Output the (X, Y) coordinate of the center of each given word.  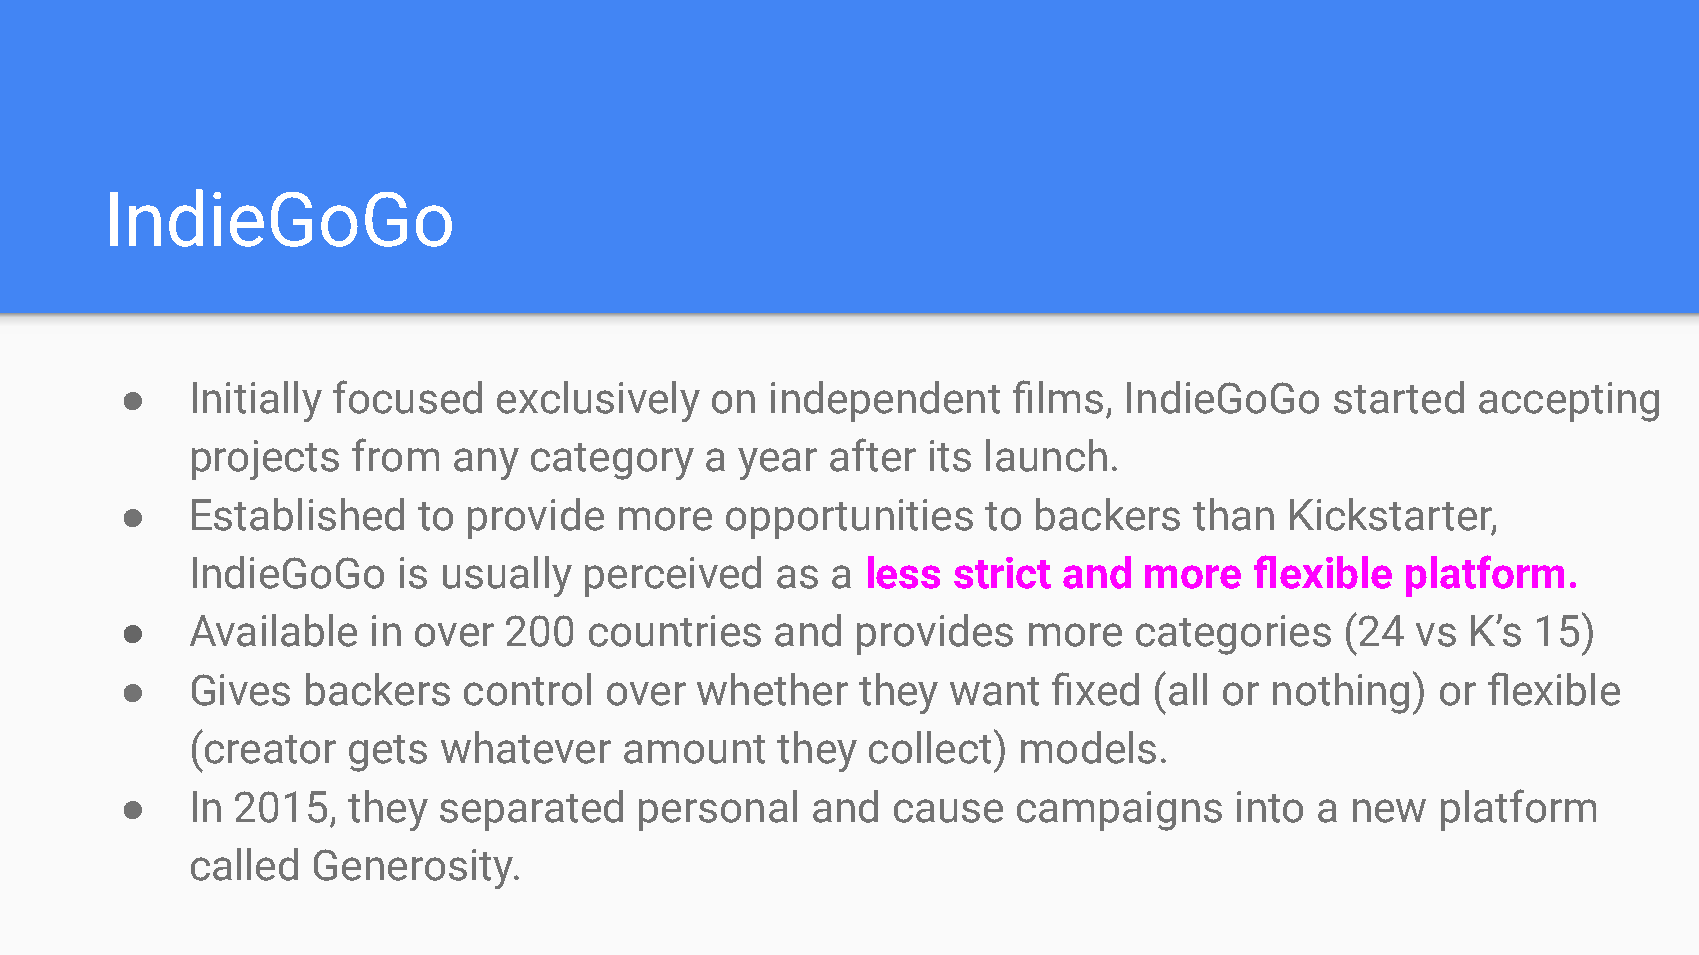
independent (885, 401)
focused (407, 397)
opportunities (849, 519)
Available (273, 630)
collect (930, 747)
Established (298, 514)
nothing (1341, 693)
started (1399, 397)
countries (675, 631)
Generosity (414, 869)
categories (1233, 635)
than (1233, 514)
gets (388, 753)
